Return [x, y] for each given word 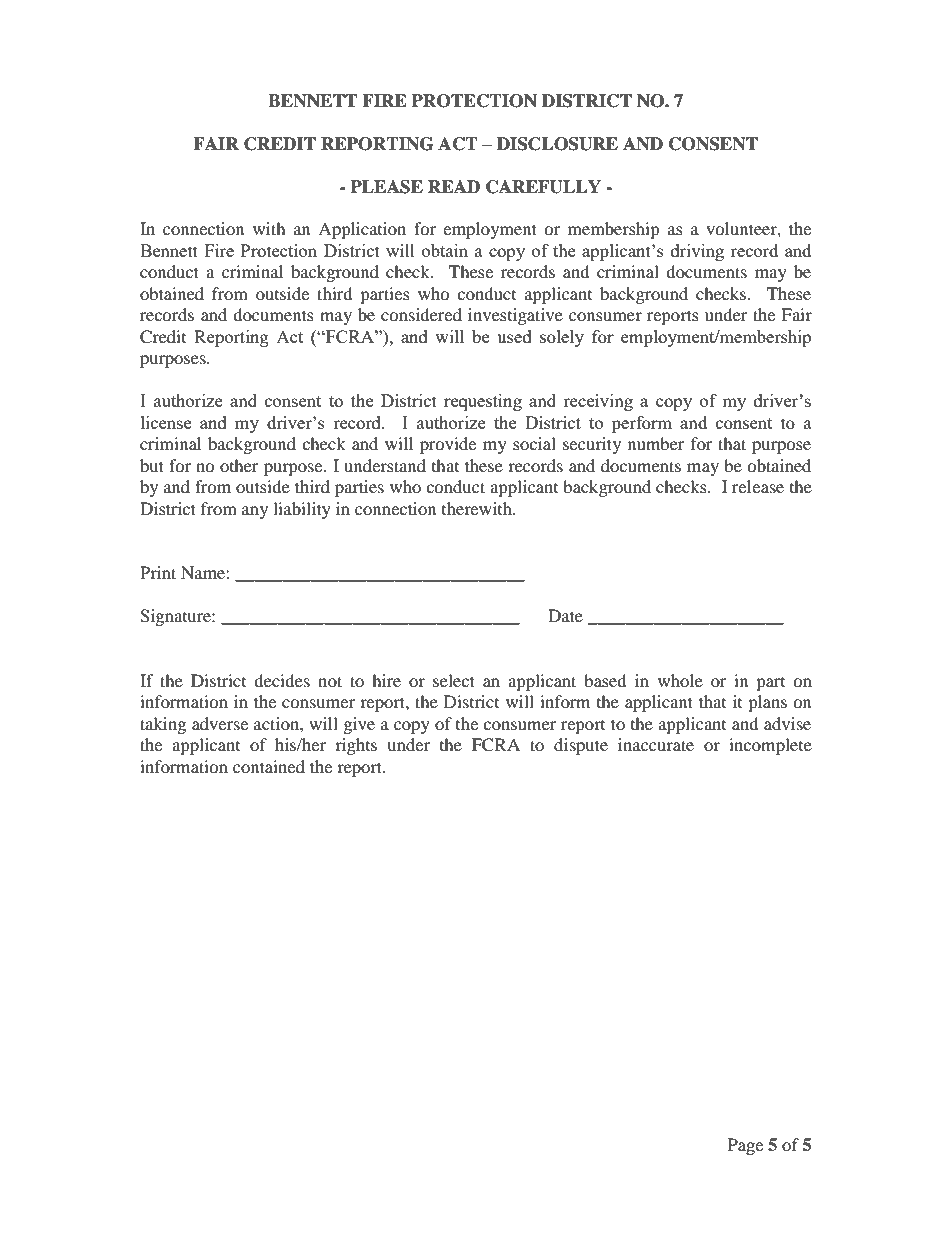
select [454, 680]
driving [697, 252]
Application [362, 230]
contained [269, 766]
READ [454, 186]
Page [745, 1146]
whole [680, 680]
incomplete [770, 746]
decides [282, 680]
